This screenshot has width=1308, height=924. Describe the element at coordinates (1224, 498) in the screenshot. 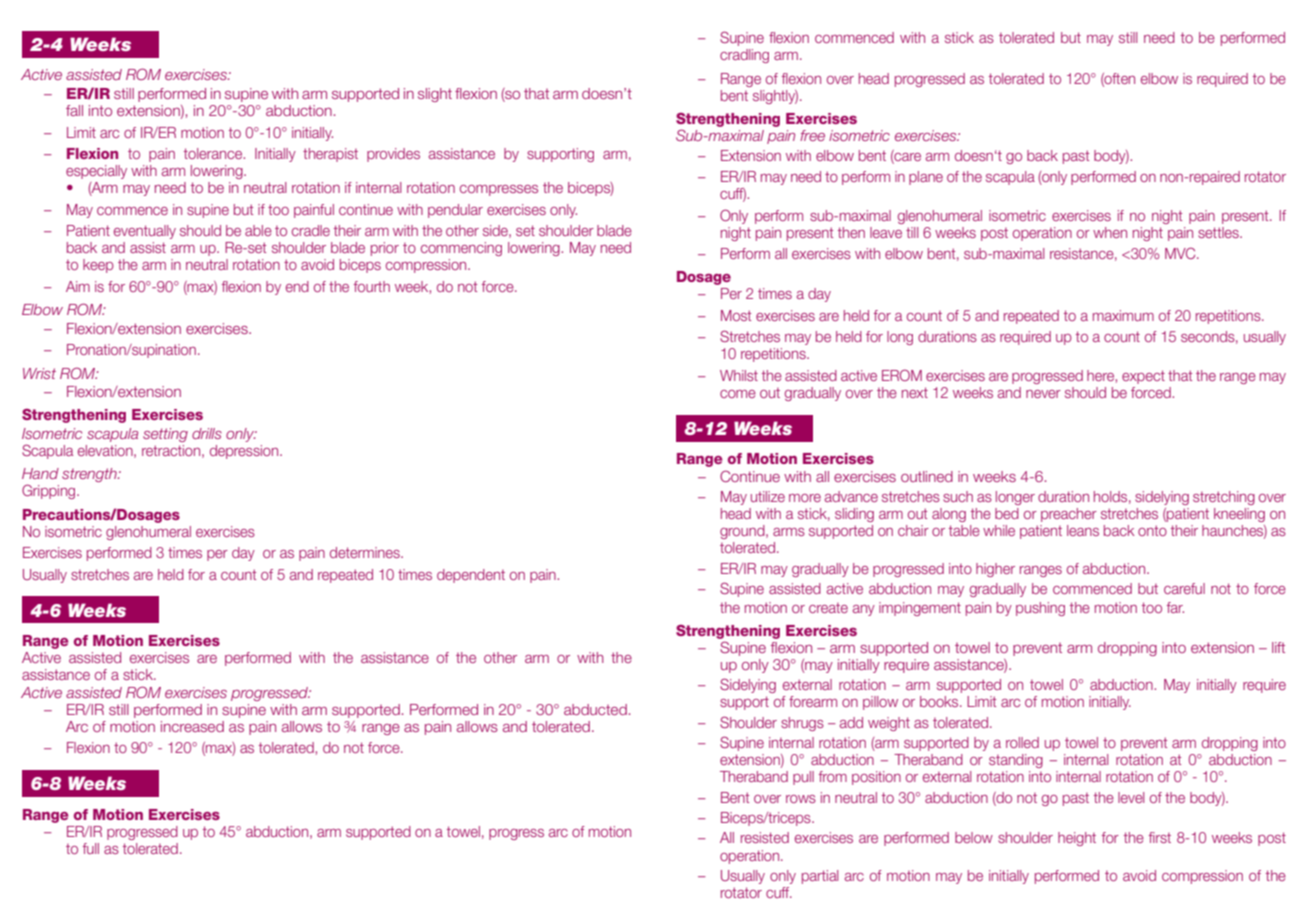

I see `stretching` at that location.
